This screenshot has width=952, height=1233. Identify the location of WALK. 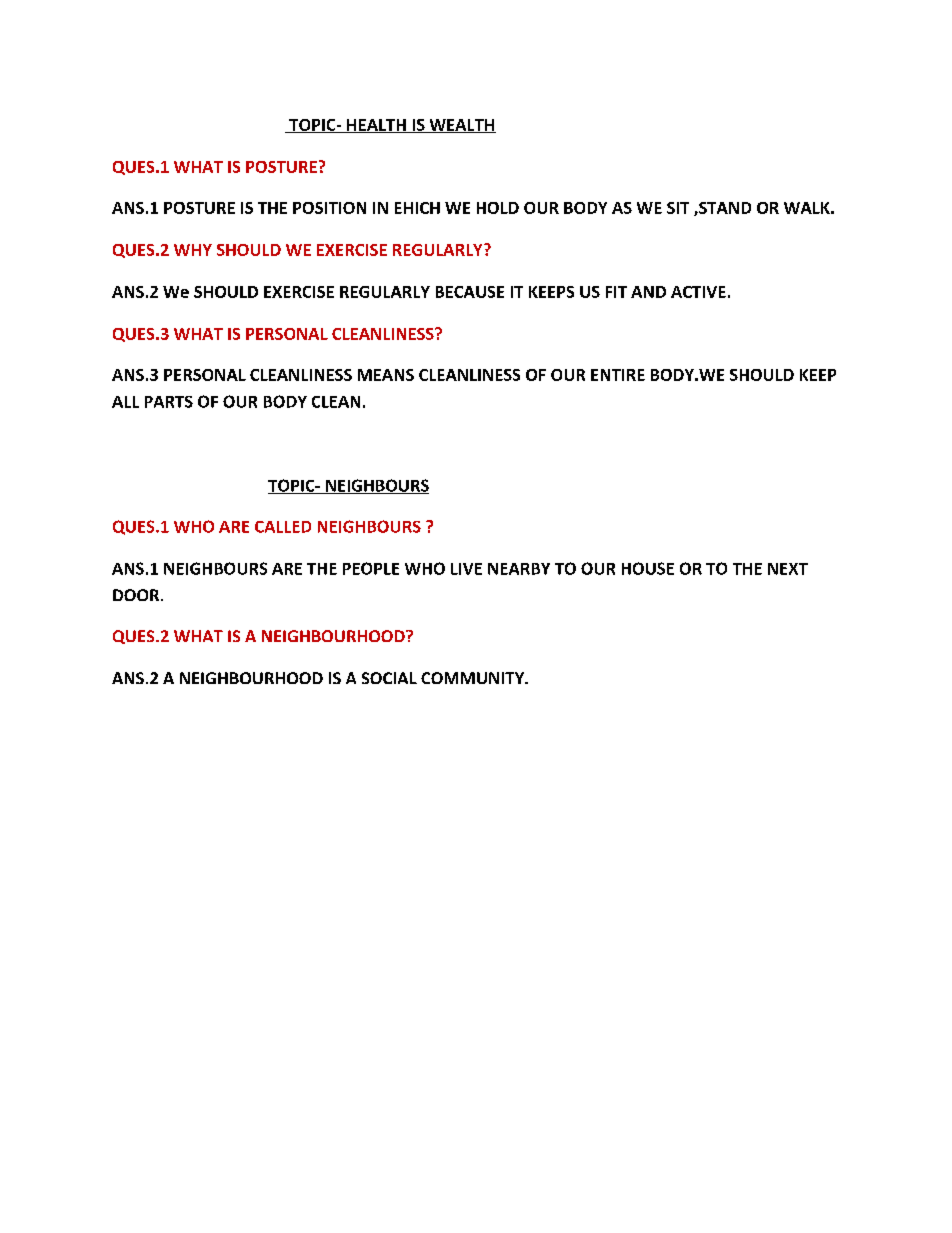
(807, 208).
